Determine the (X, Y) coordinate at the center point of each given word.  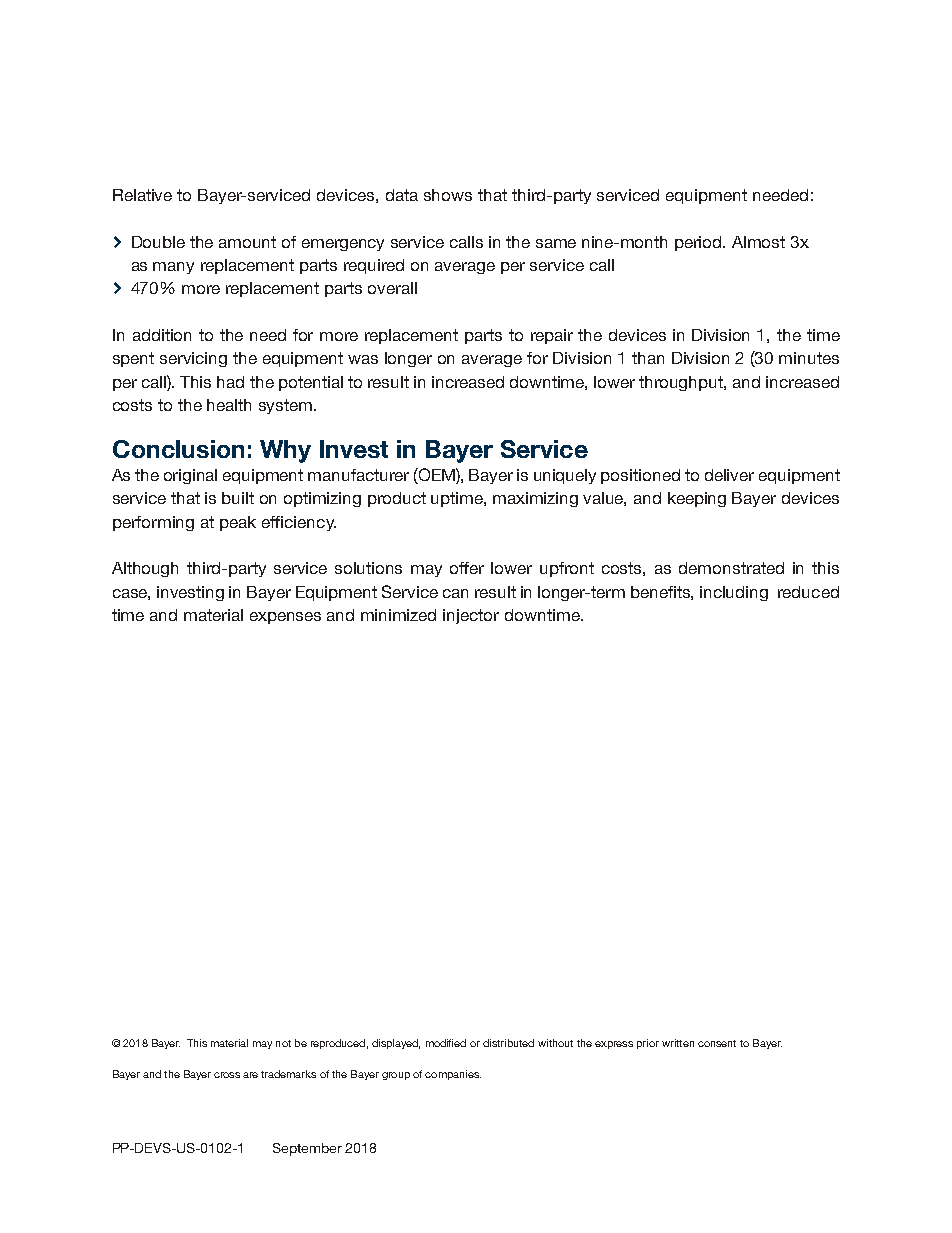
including (734, 593)
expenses (285, 618)
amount (247, 242)
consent (717, 1043)
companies (453, 1075)
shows (448, 195)
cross (227, 1075)
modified (446, 1043)
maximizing (535, 499)
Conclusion (178, 449)
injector (471, 616)
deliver (729, 475)
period (700, 243)
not (283, 1043)
